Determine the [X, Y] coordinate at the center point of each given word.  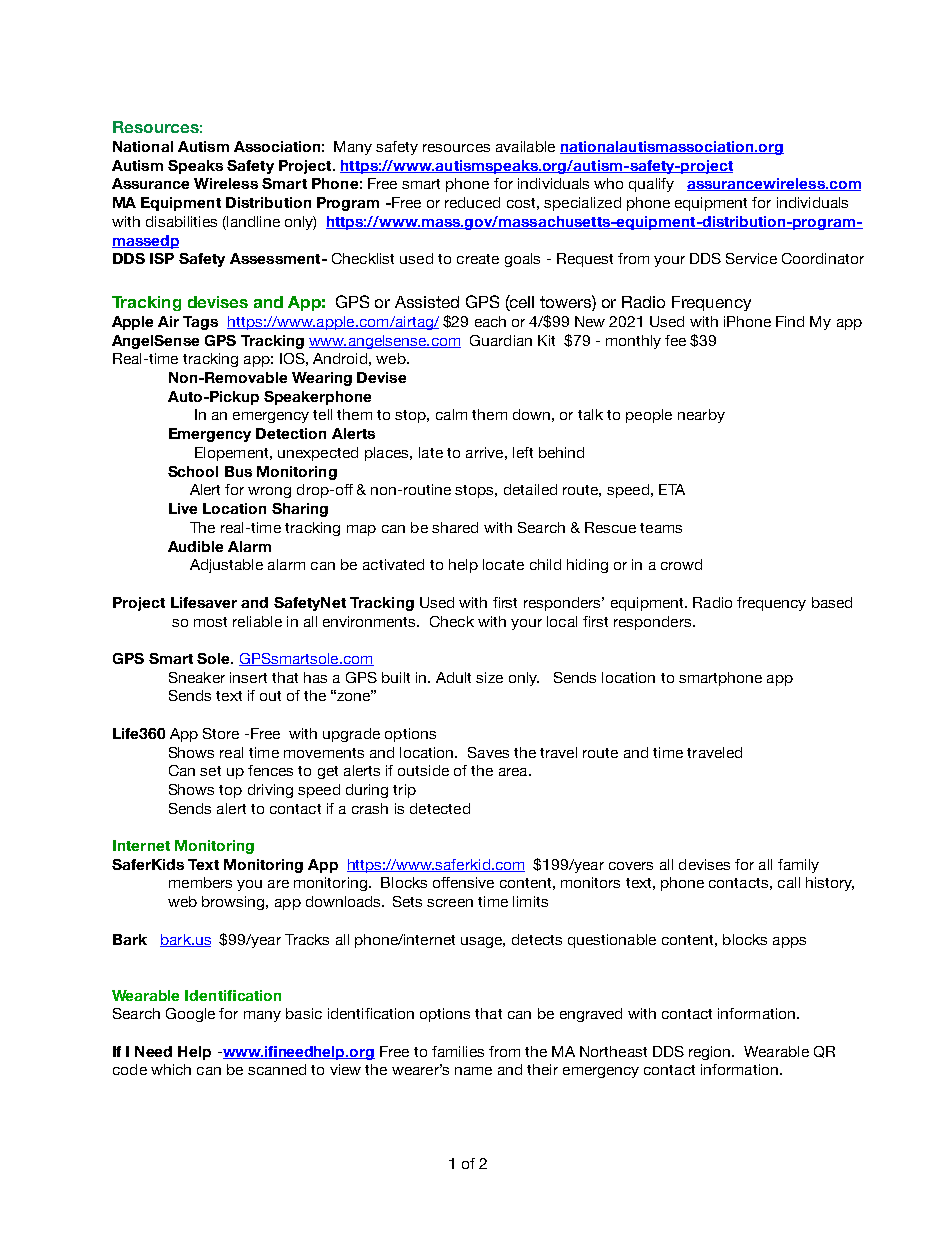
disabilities [181, 221]
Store [221, 733]
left [523, 452]
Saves [488, 752]
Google [190, 1015]
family [798, 866]
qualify [651, 185]
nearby [701, 416]
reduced [472, 202]
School [193, 471]
